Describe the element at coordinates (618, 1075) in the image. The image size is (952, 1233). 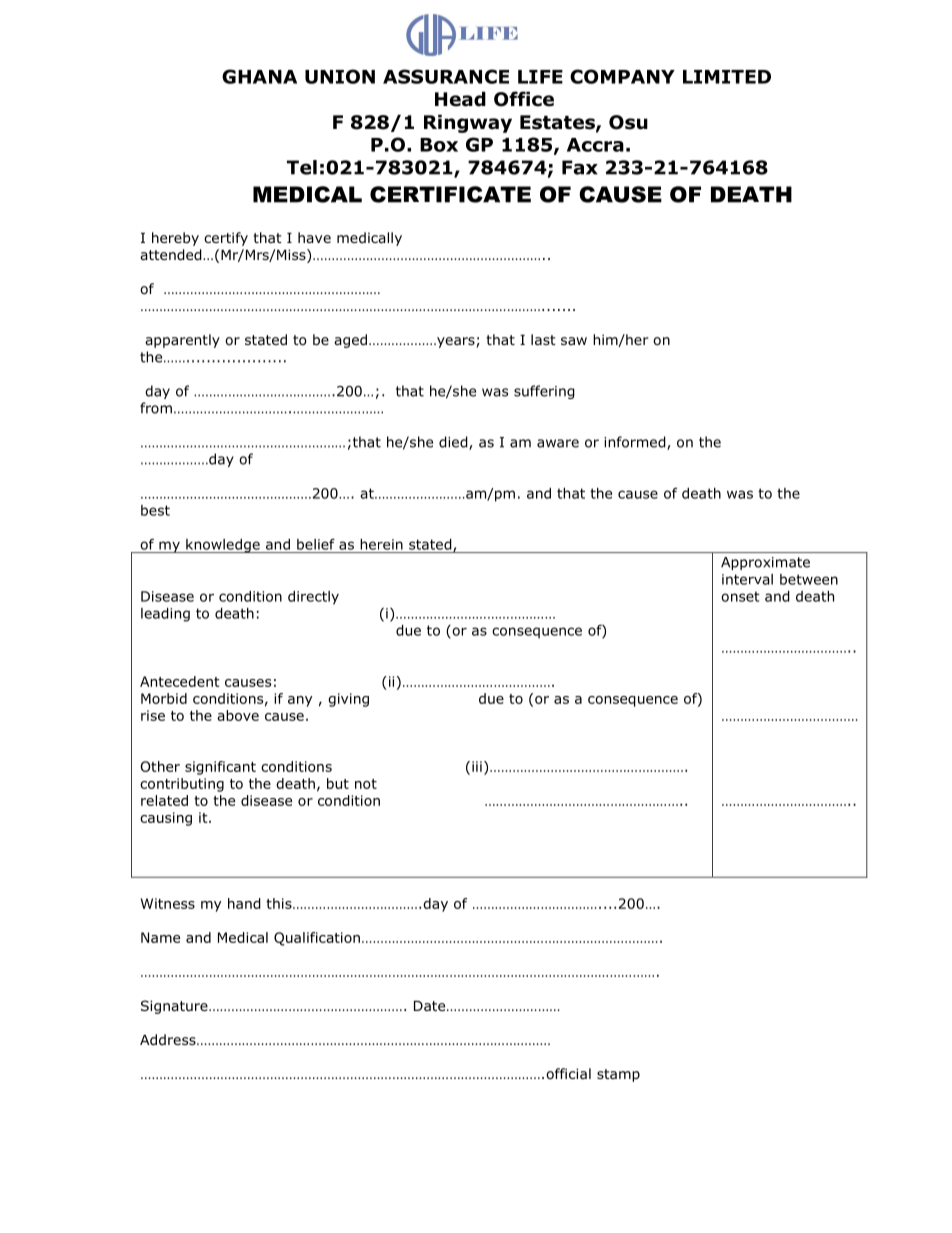
I see `stamp` at that location.
